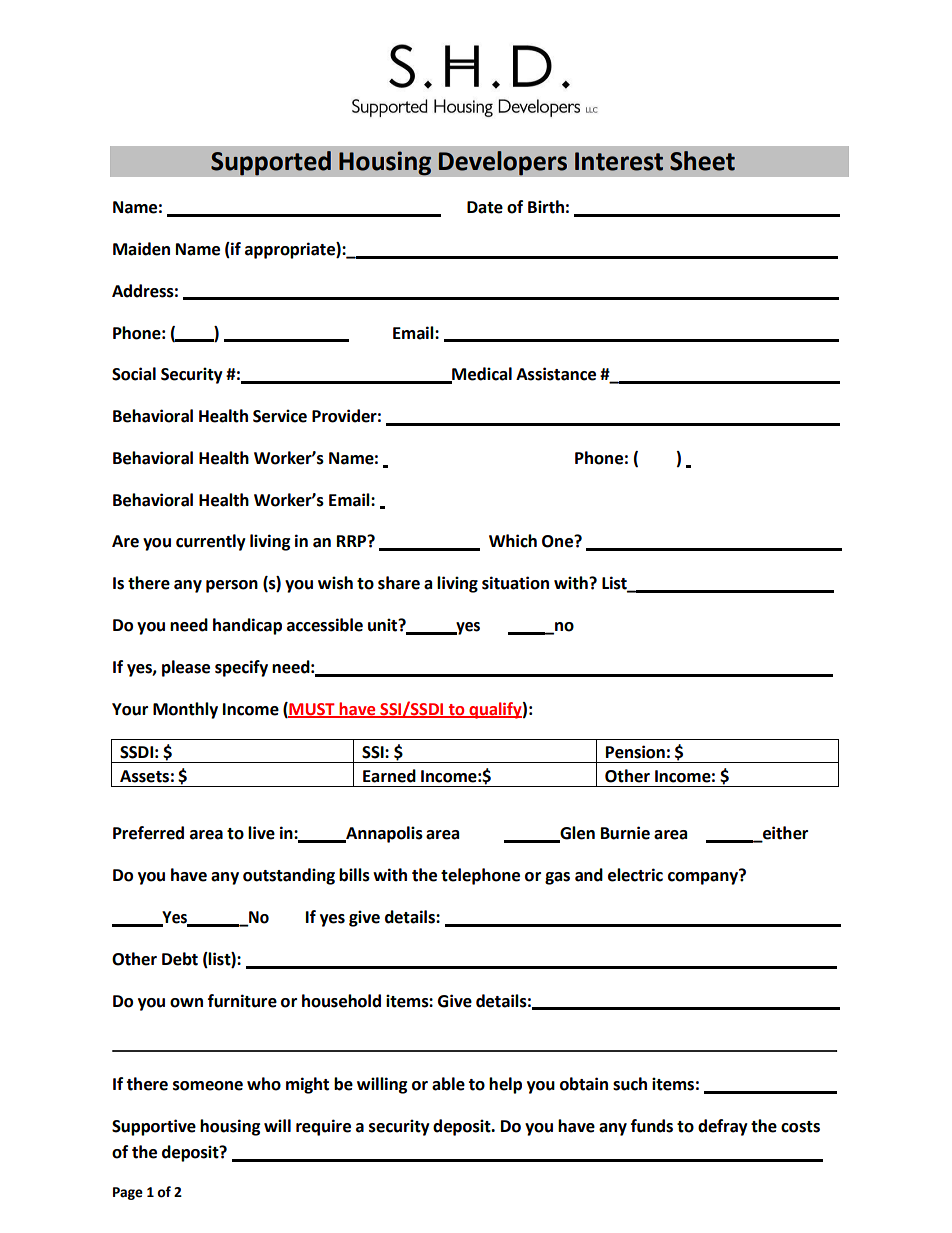 This screenshot has width=952, height=1233. What do you see at coordinates (389, 776) in the screenshot?
I see `Earned` at bounding box center [389, 776].
